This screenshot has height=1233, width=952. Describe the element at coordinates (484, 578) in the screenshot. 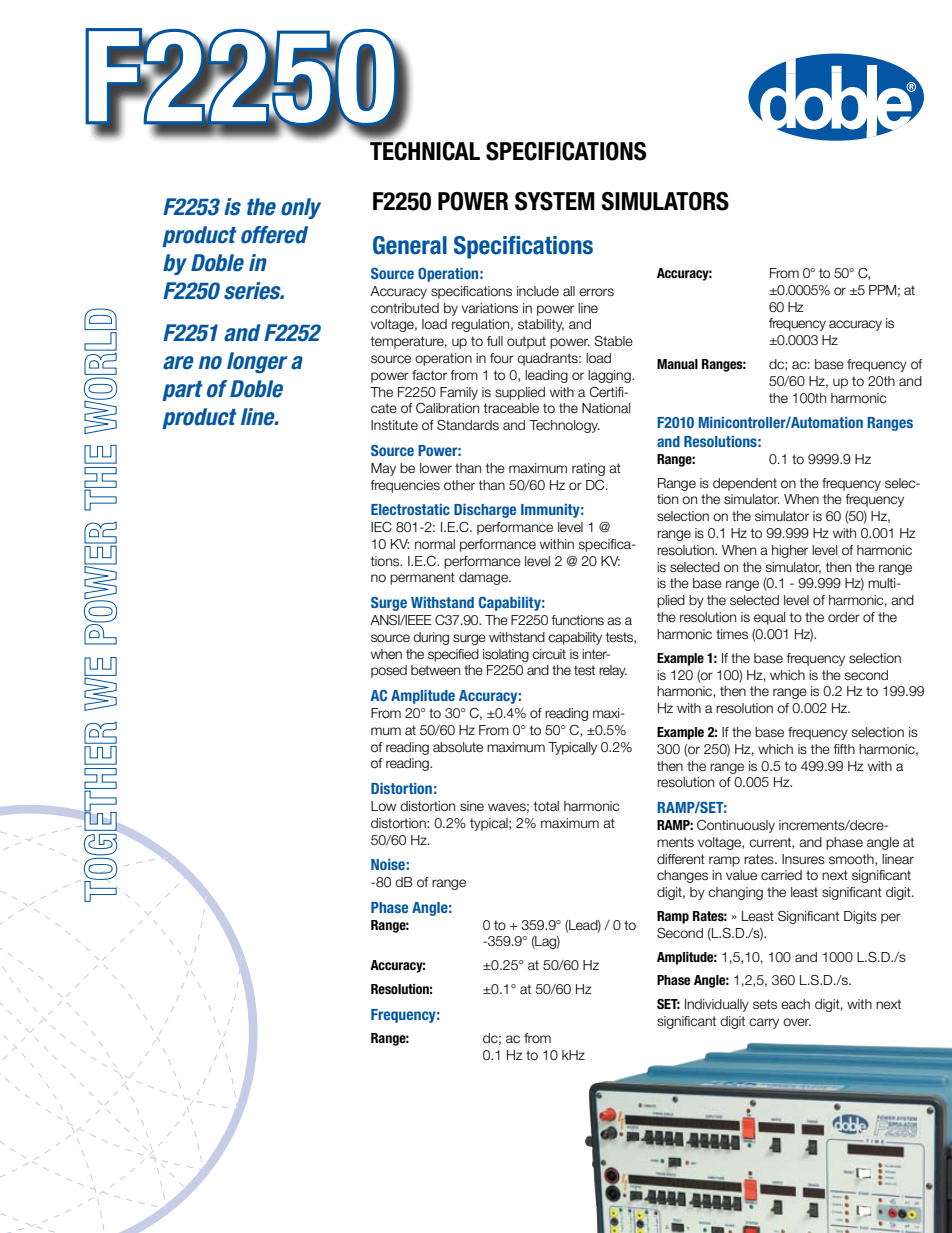

I see `damage` at that location.
